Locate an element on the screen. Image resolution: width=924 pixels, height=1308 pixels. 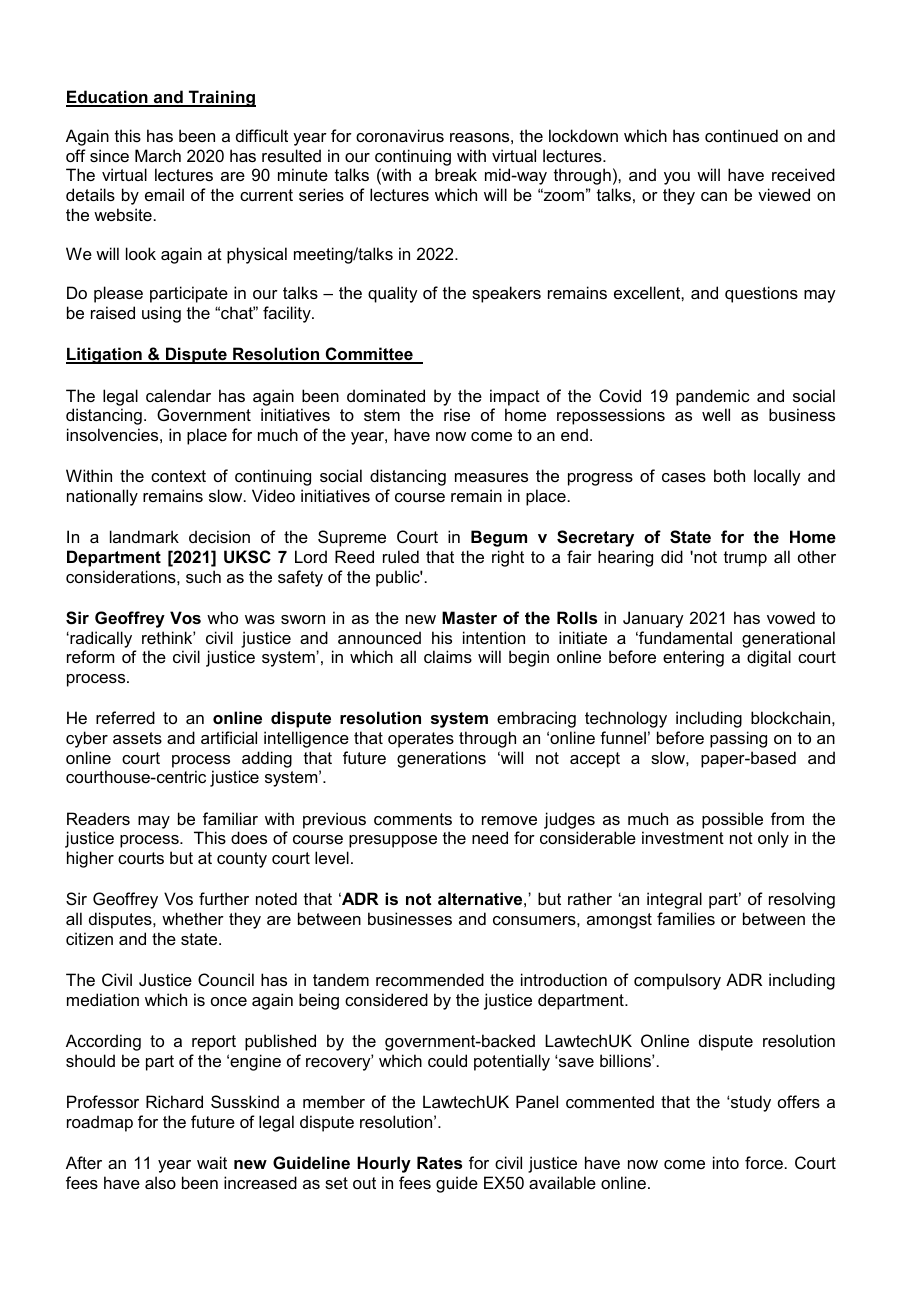
continued is located at coordinates (741, 135).
